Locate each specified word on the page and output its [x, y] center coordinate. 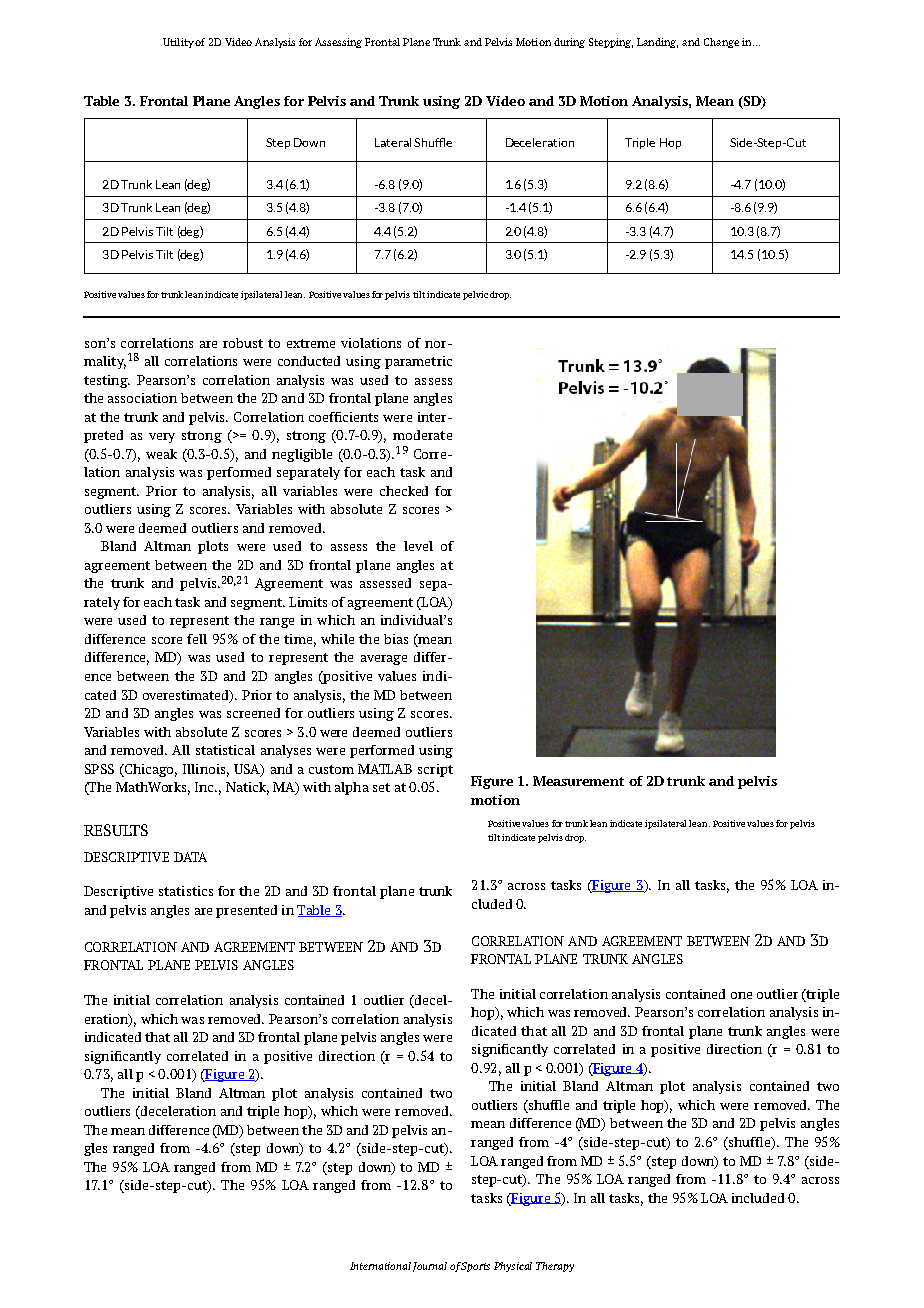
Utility [179, 43]
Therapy [555, 1267]
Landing [657, 43]
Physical [513, 1267]
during [569, 43]
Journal [430, 1267]
